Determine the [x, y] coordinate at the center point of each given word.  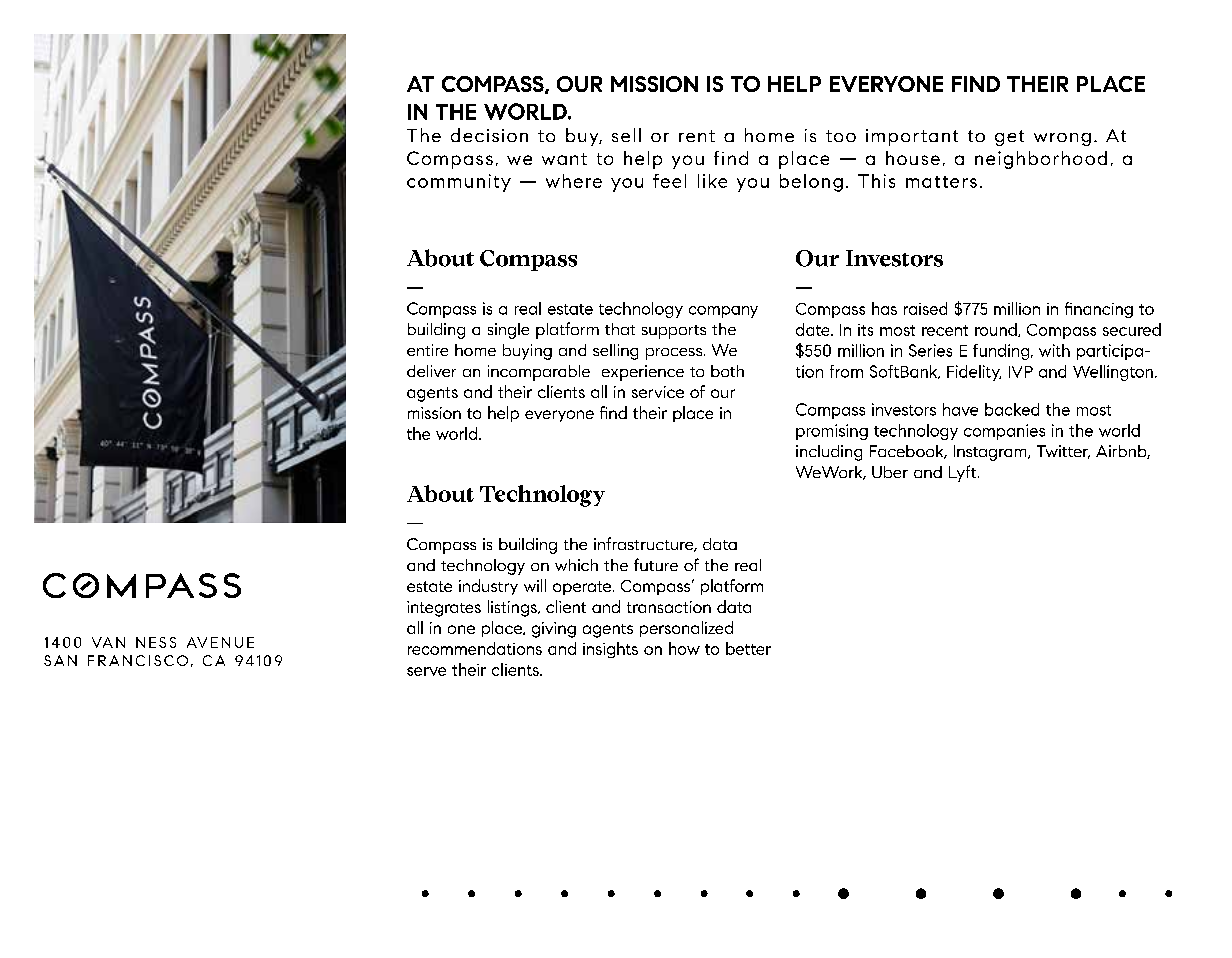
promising [832, 432]
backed [1012, 409]
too [841, 136]
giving [554, 630]
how [684, 648]
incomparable [539, 373]
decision [489, 135]
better [748, 648]
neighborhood [1041, 160]
